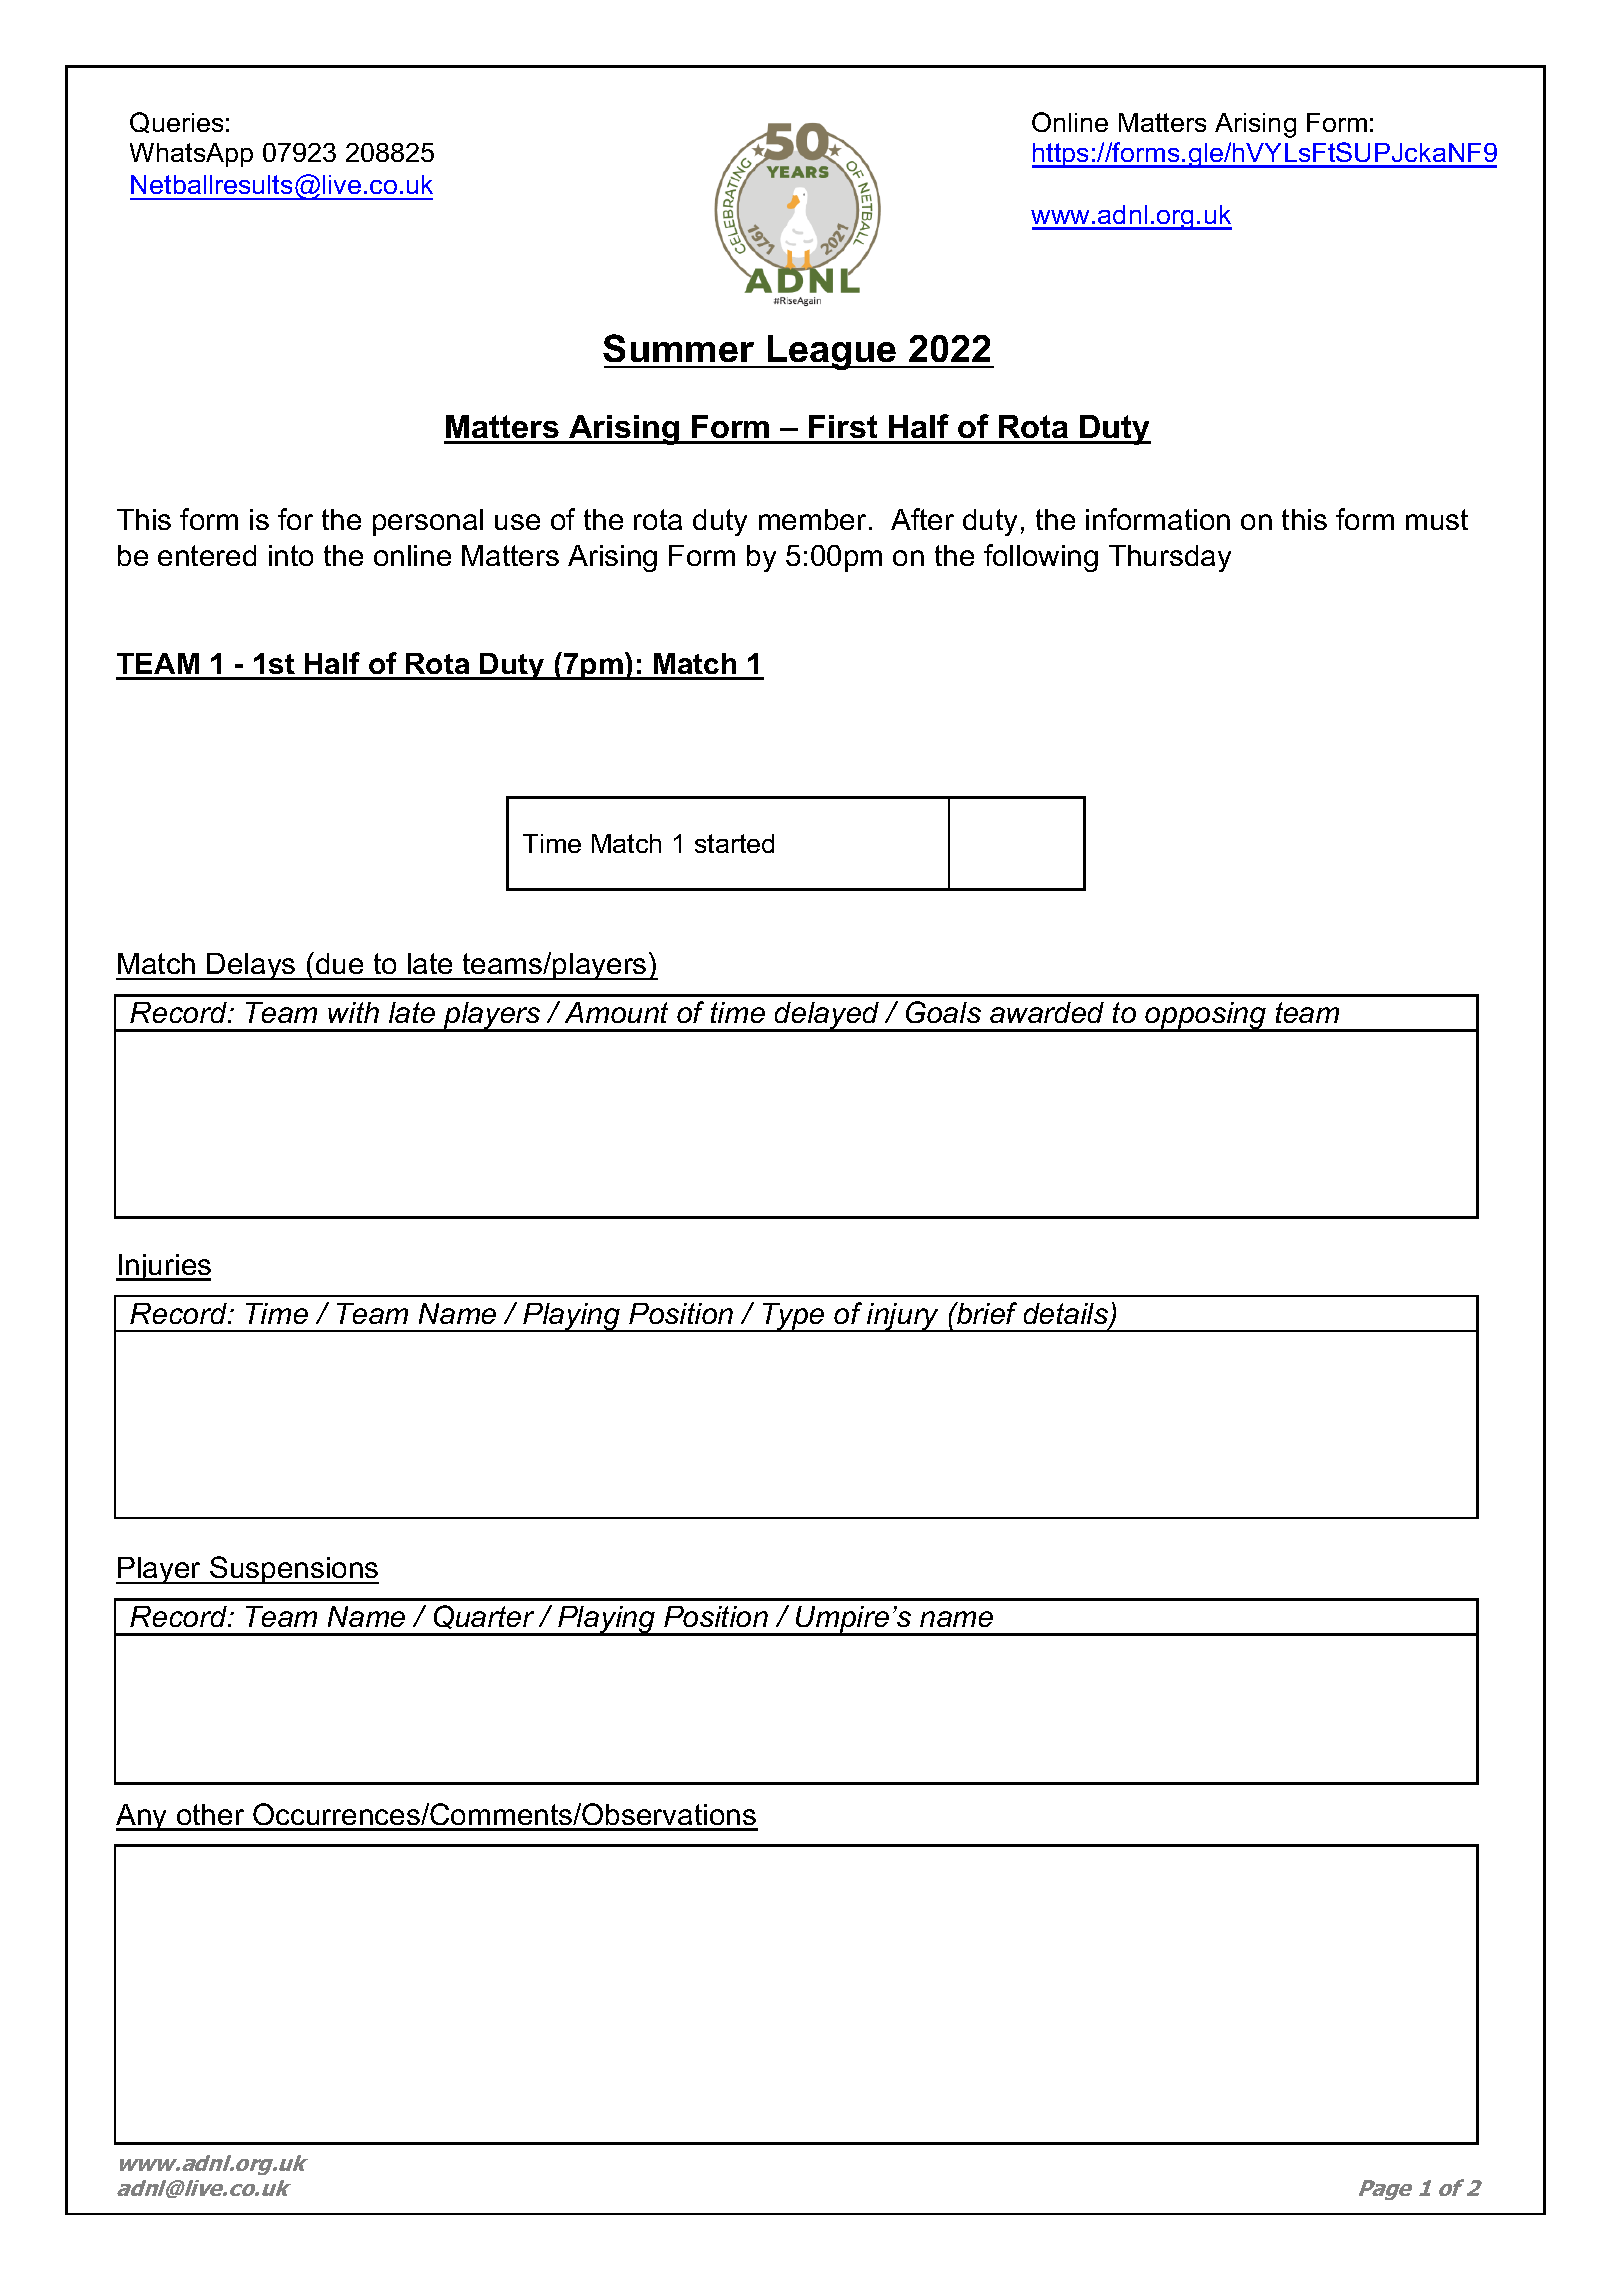 Image resolution: width=1612 pixels, height=2280 pixels. I want to click on must, so click(1437, 519).
